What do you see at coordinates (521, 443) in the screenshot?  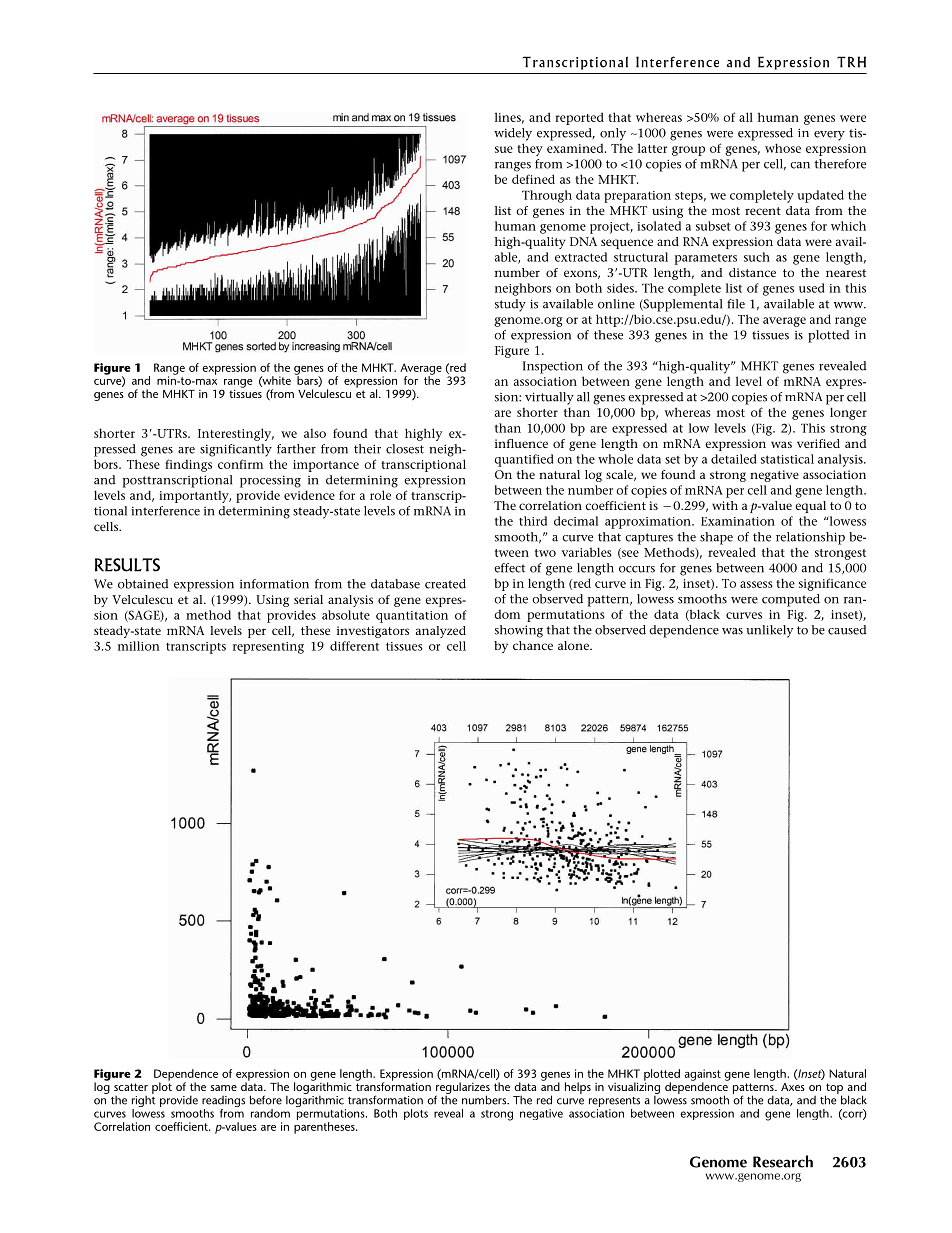 I see `influence` at bounding box center [521, 443].
